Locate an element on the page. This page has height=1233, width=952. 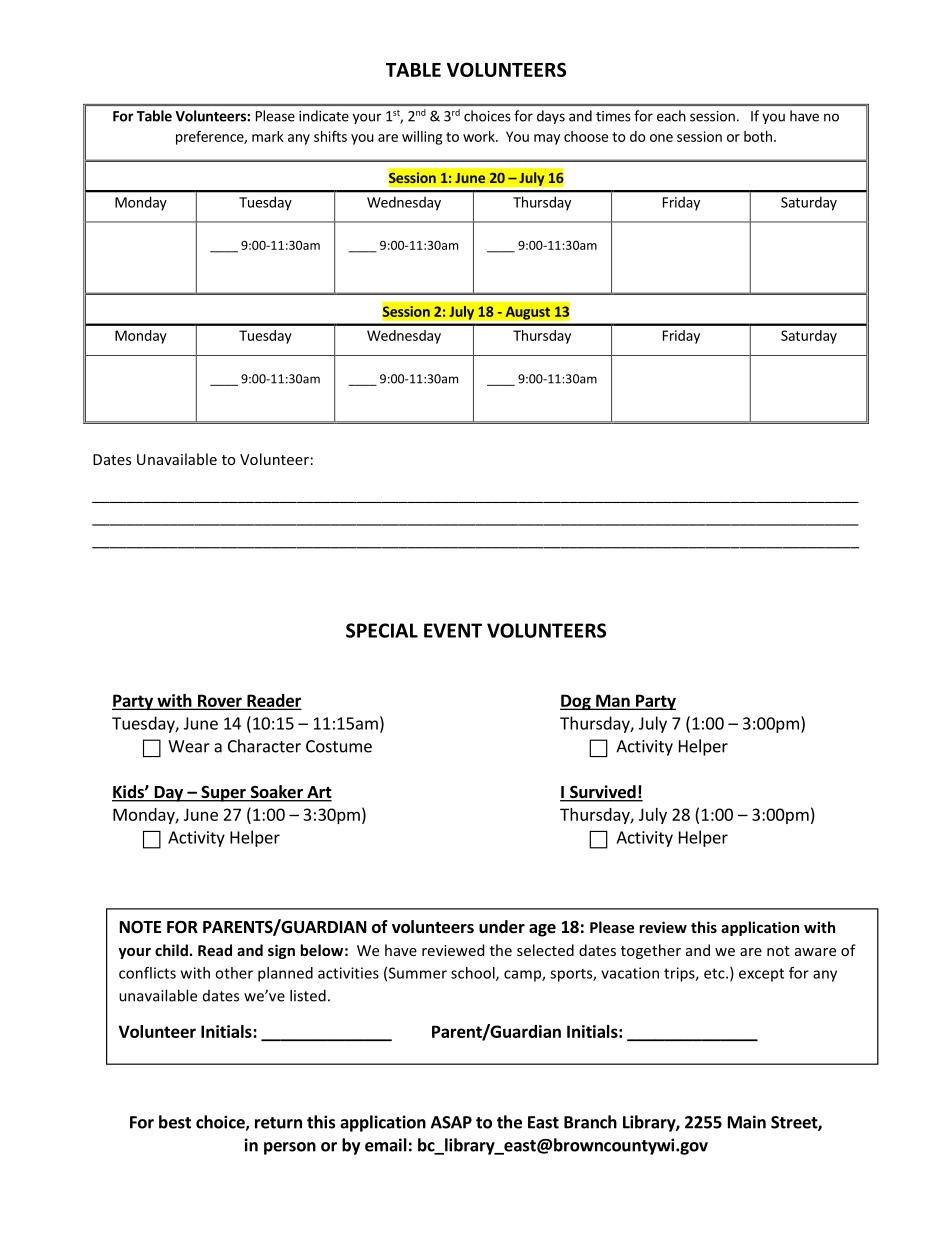
Dog is located at coordinates (576, 702).
